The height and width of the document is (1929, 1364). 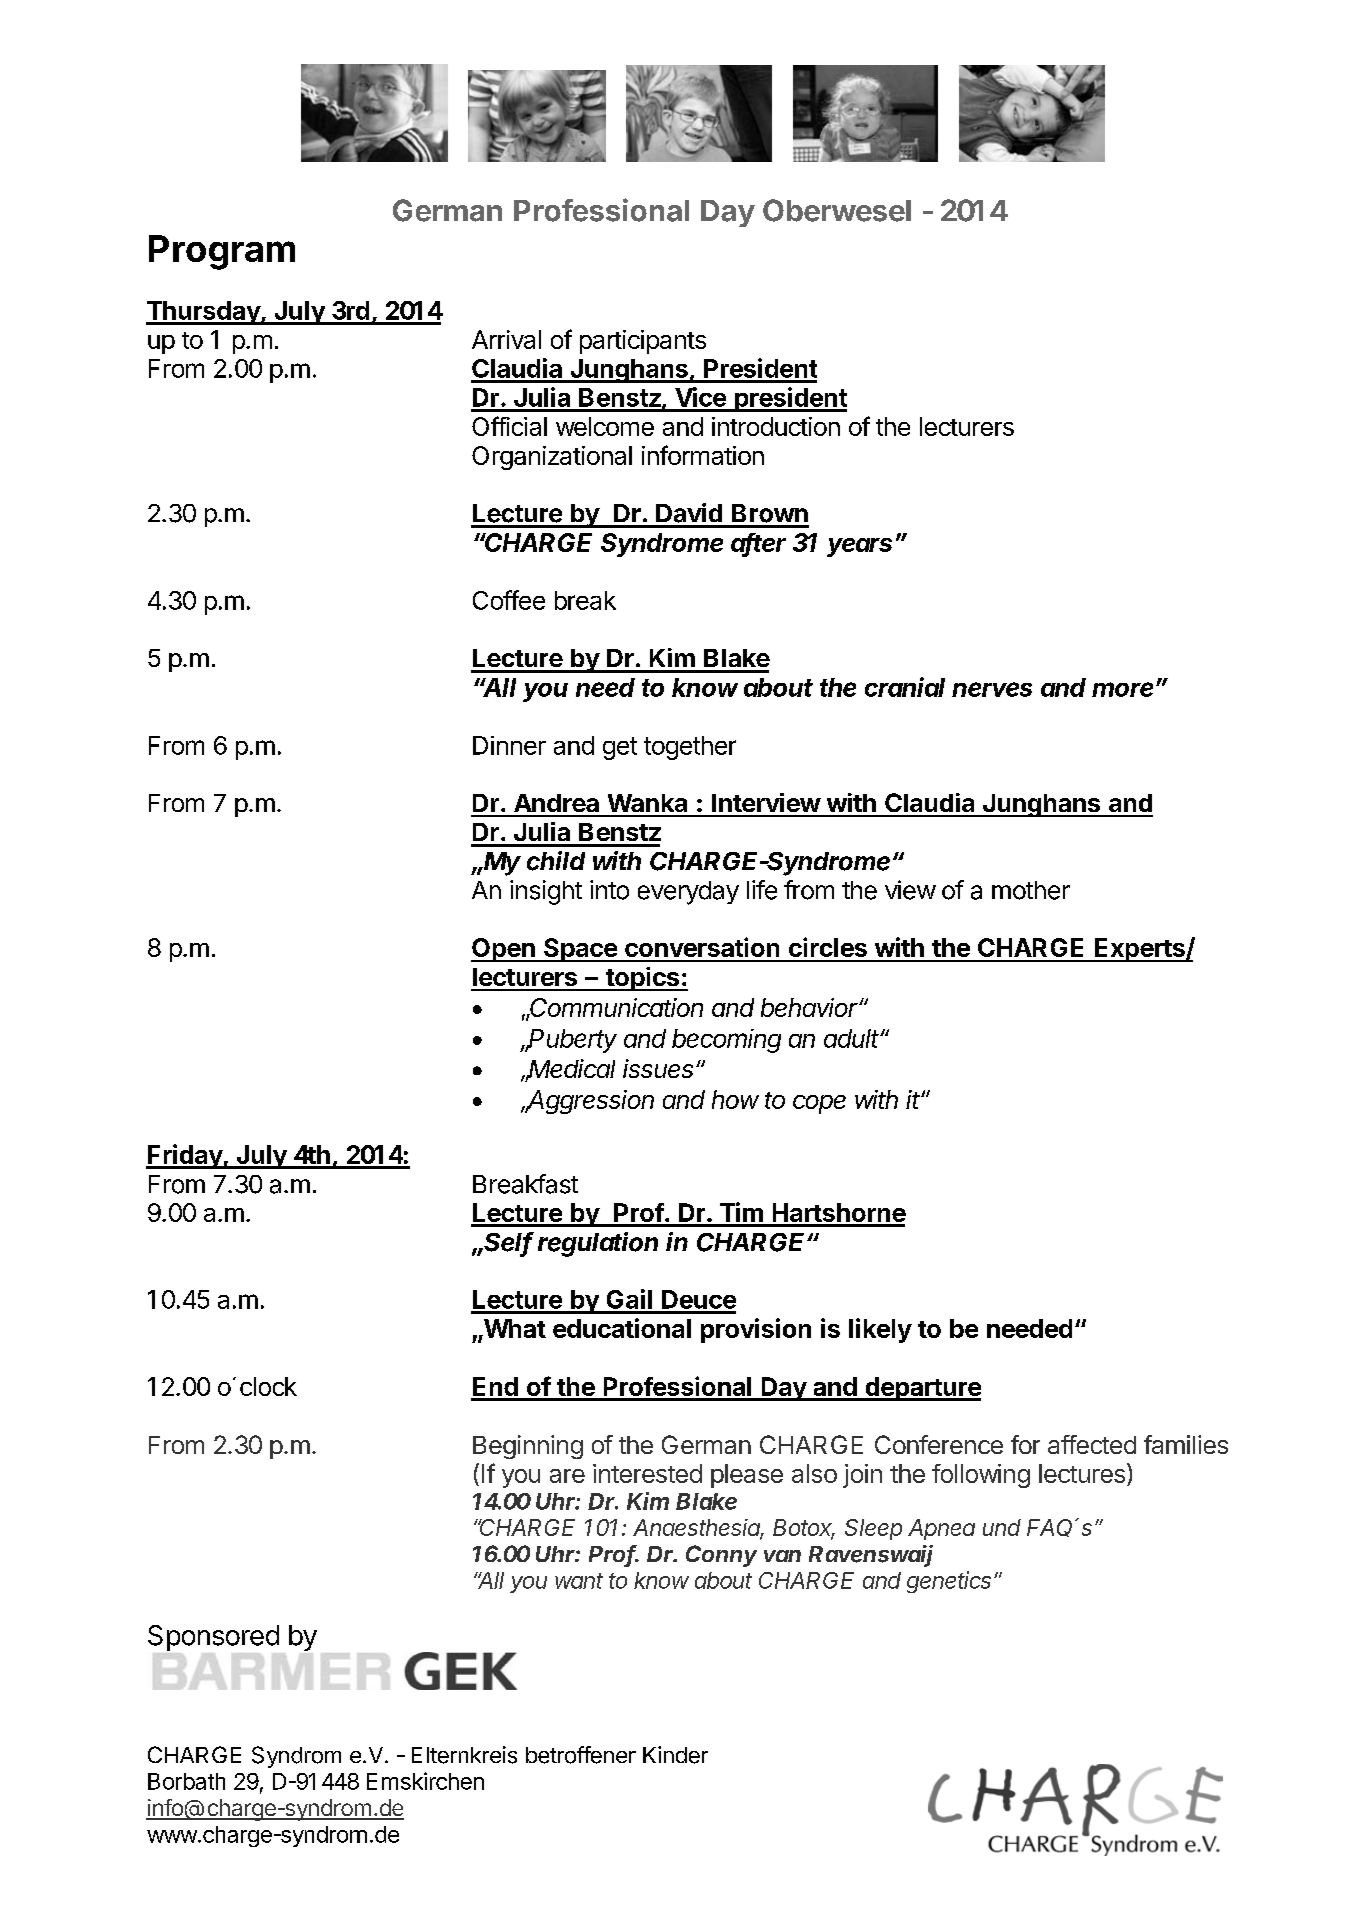 I want to click on Open, so click(x=504, y=950).
